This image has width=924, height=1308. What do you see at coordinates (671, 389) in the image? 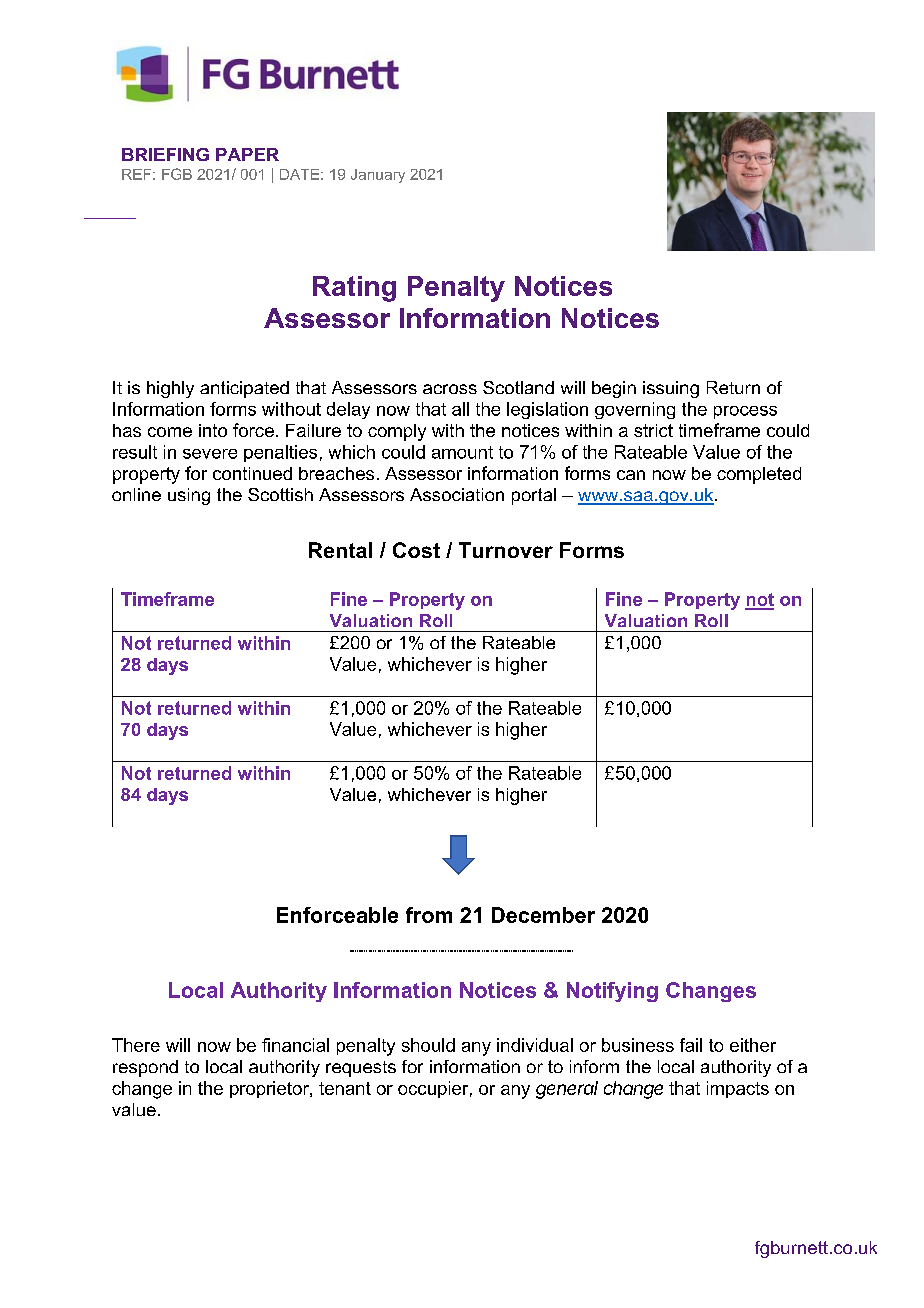
I see `issuing` at bounding box center [671, 389].
